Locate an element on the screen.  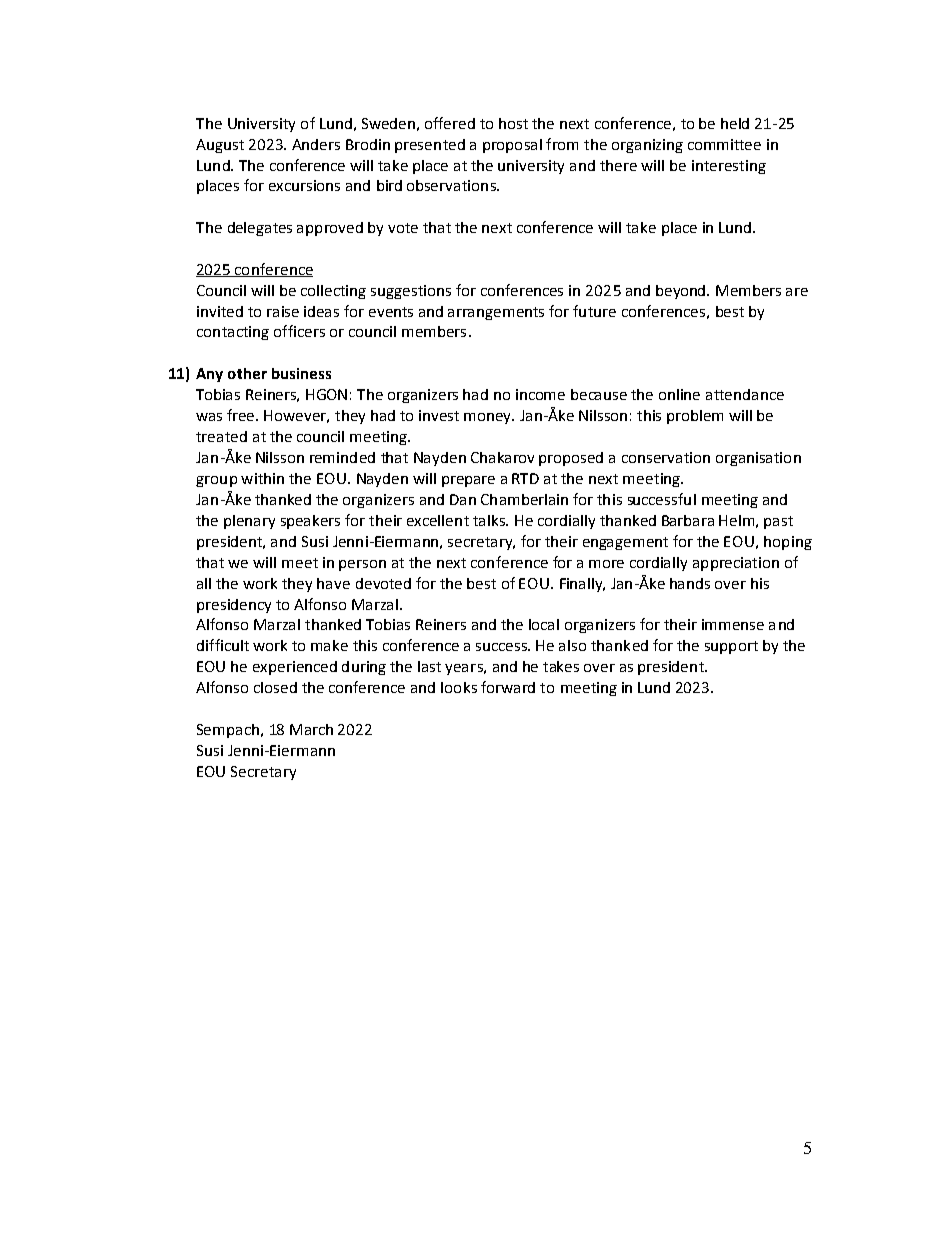
support is located at coordinates (731, 647).
